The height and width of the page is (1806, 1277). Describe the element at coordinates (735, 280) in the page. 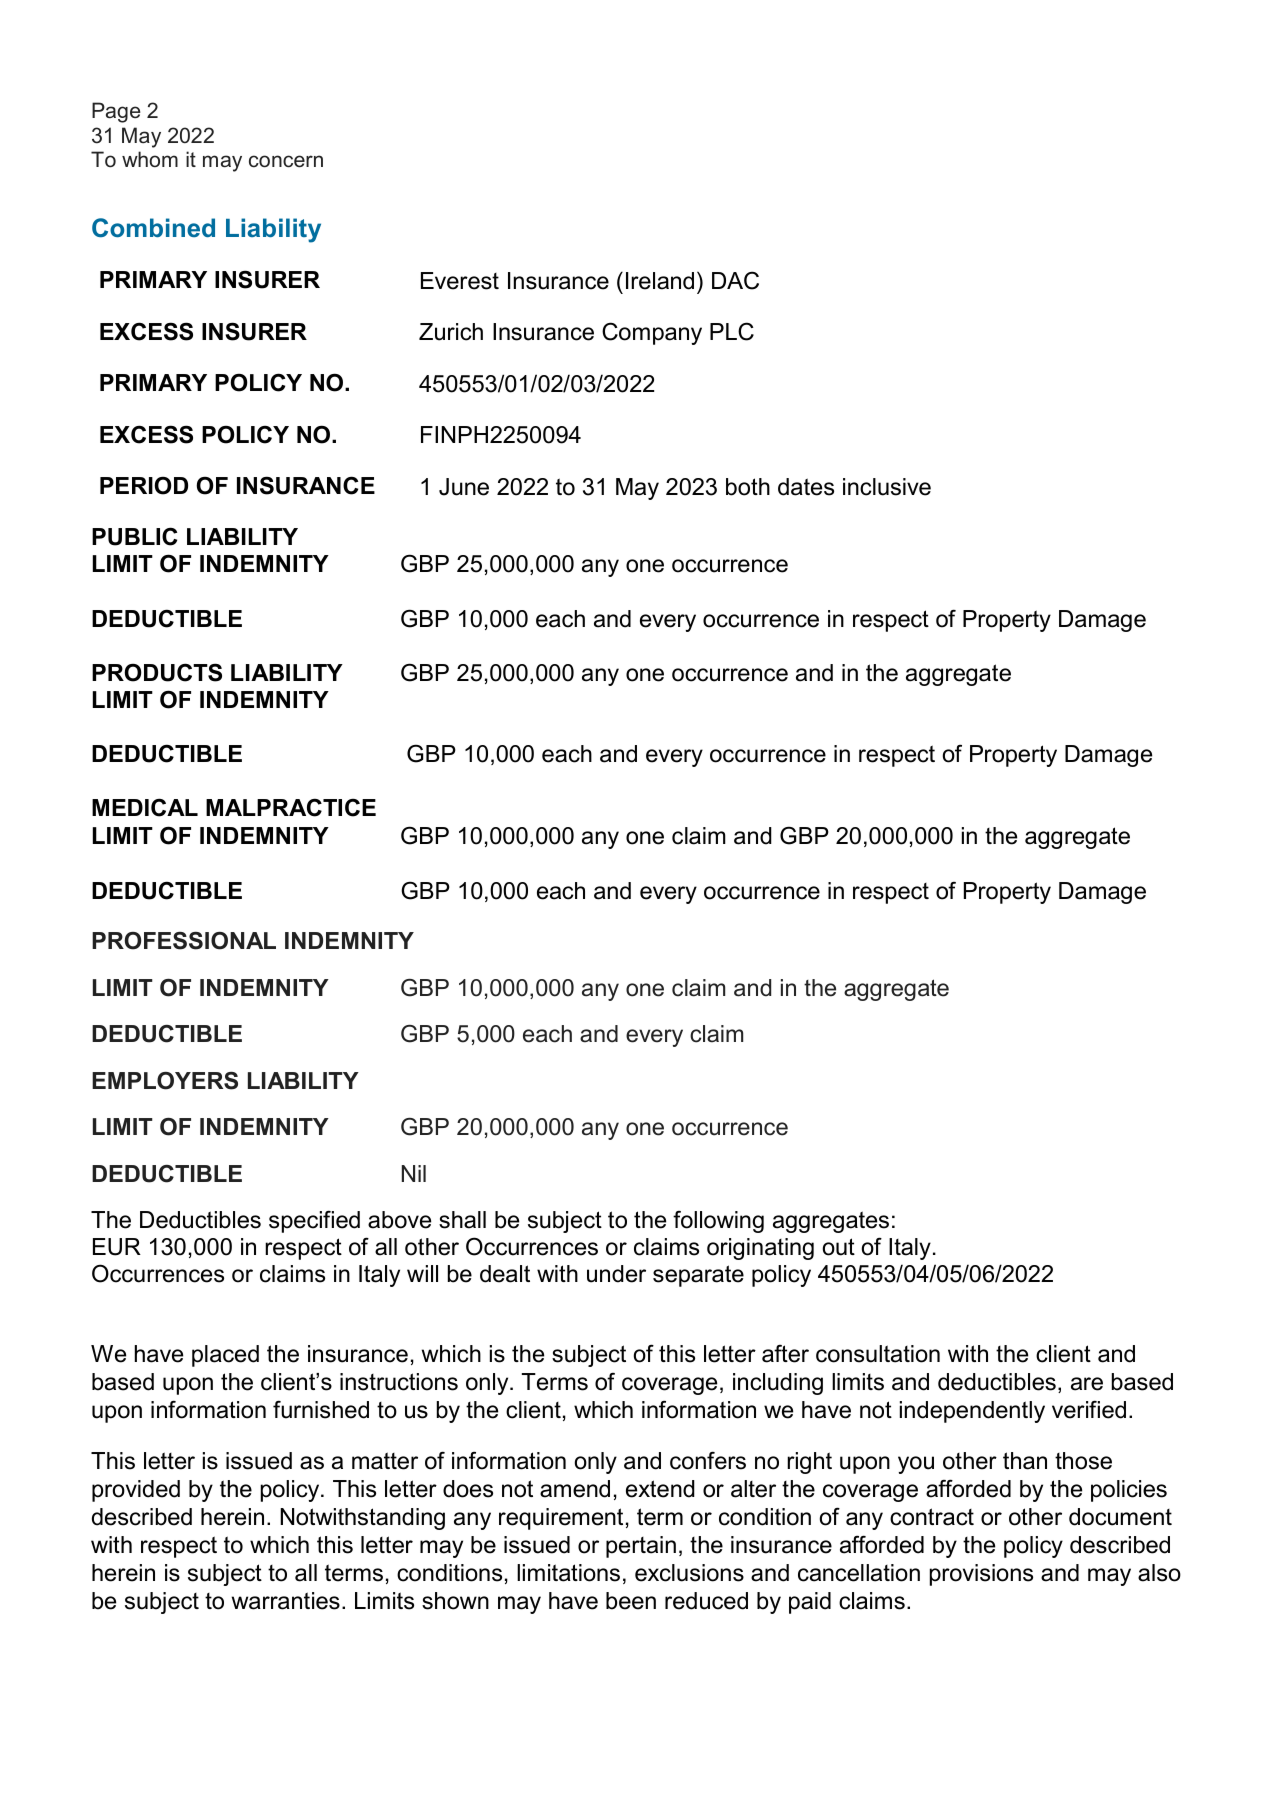

I see `DAC` at that location.
